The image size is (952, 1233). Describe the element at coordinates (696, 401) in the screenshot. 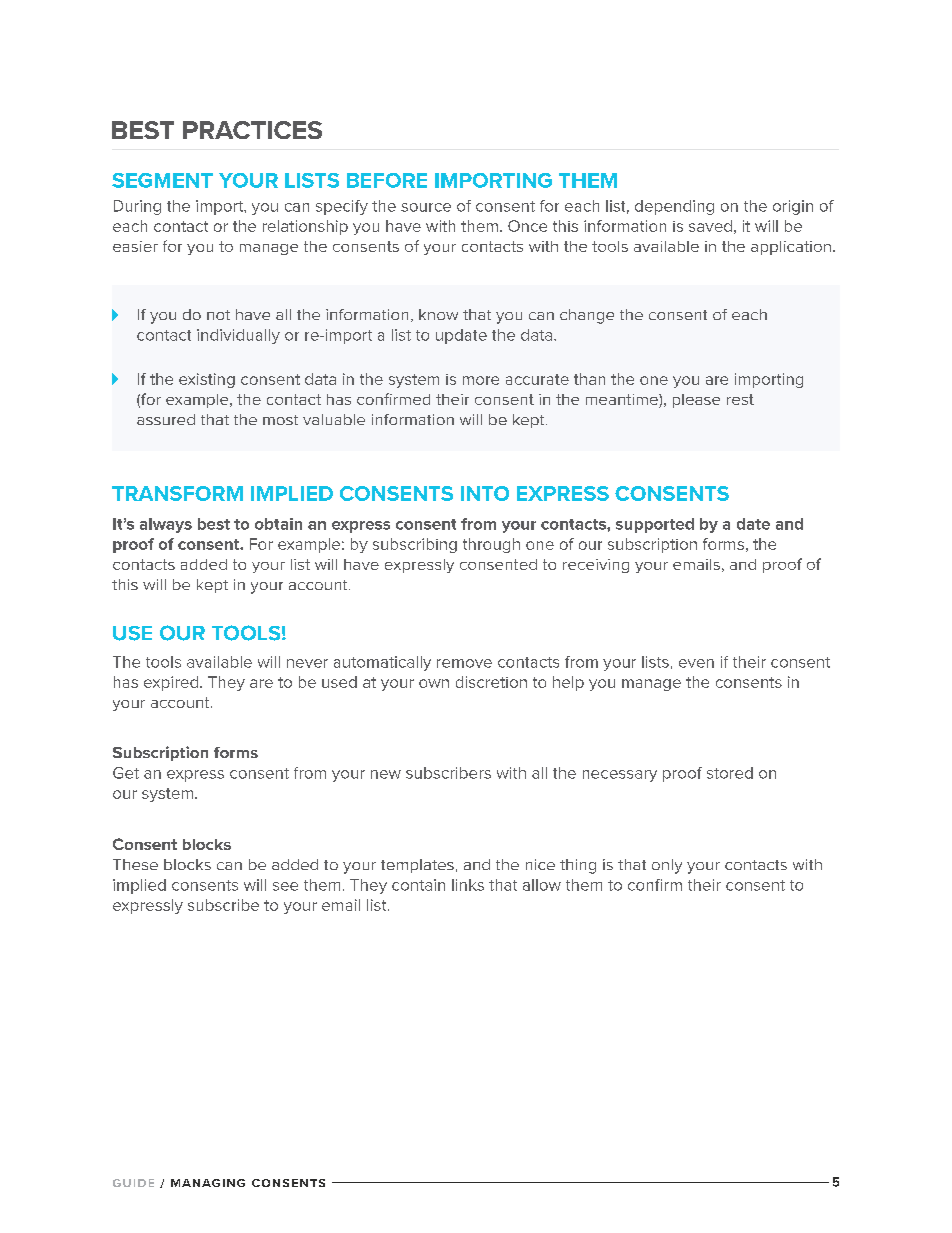

I see `please` at that location.
